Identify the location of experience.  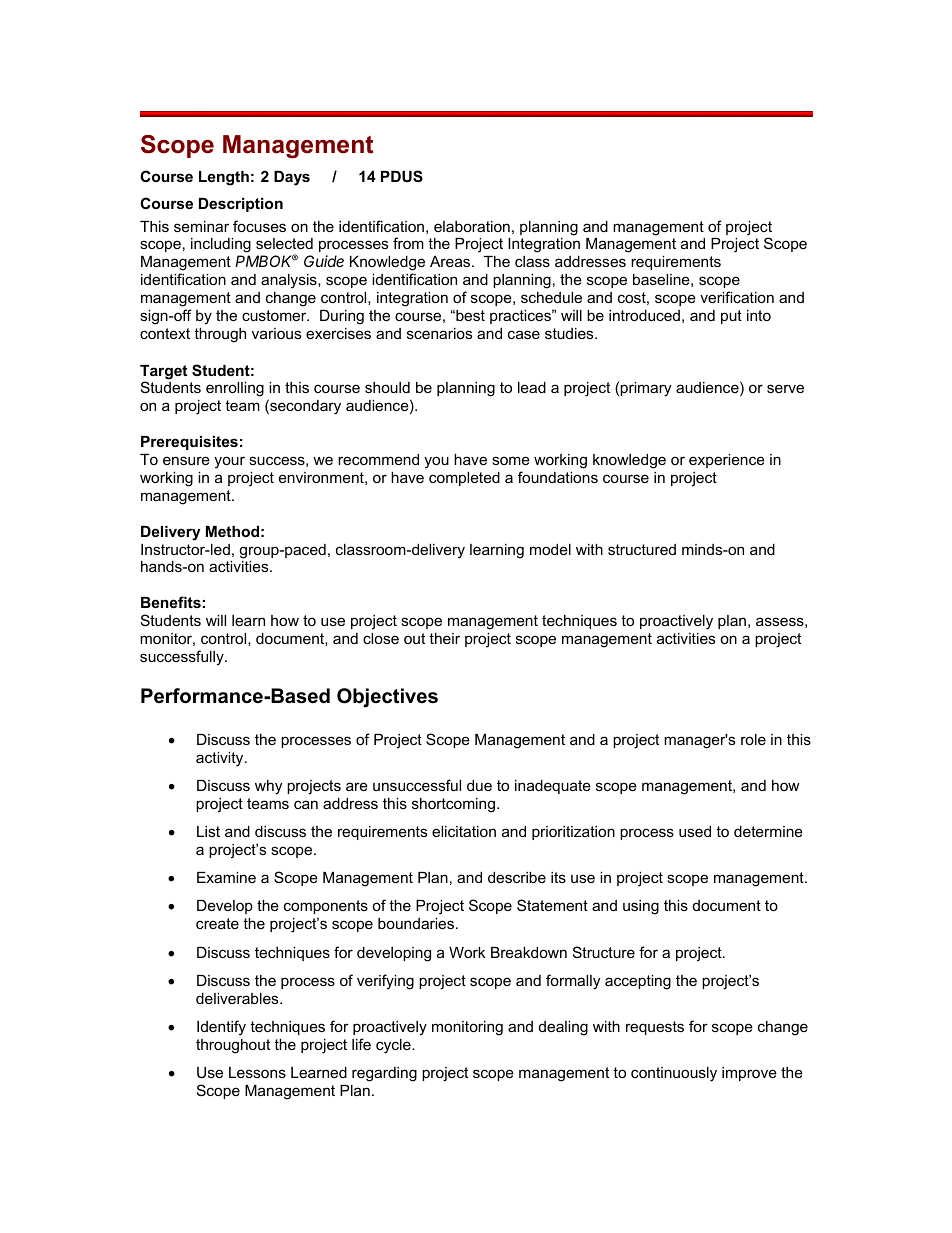
(727, 461).
